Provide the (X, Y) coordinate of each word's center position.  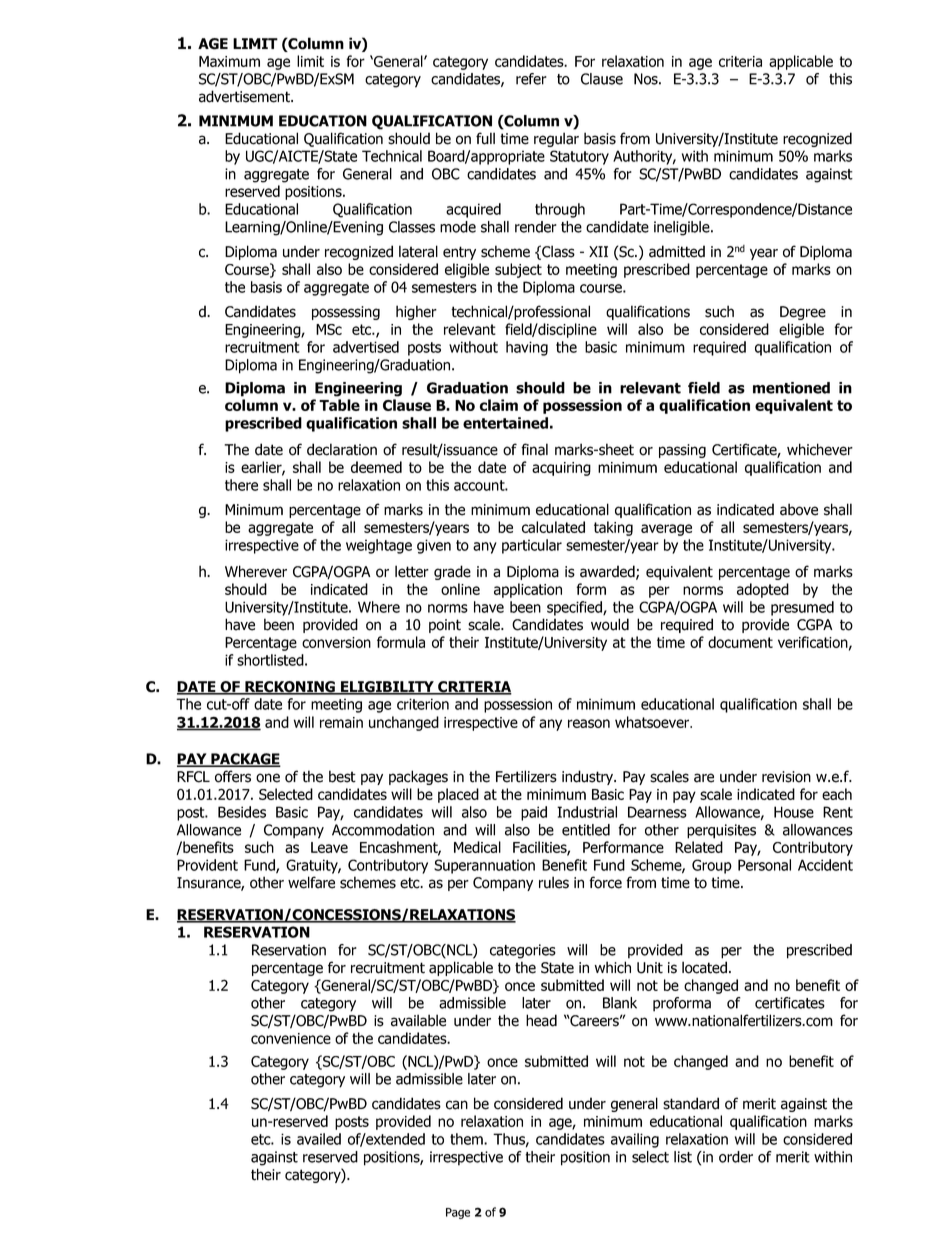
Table (339, 405)
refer (531, 79)
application (528, 590)
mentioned (791, 388)
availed (319, 1139)
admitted (677, 251)
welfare (311, 882)
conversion (336, 642)
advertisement (245, 96)
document (740, 642)
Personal (764, 865)
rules (554, 882)
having (527, 348)
